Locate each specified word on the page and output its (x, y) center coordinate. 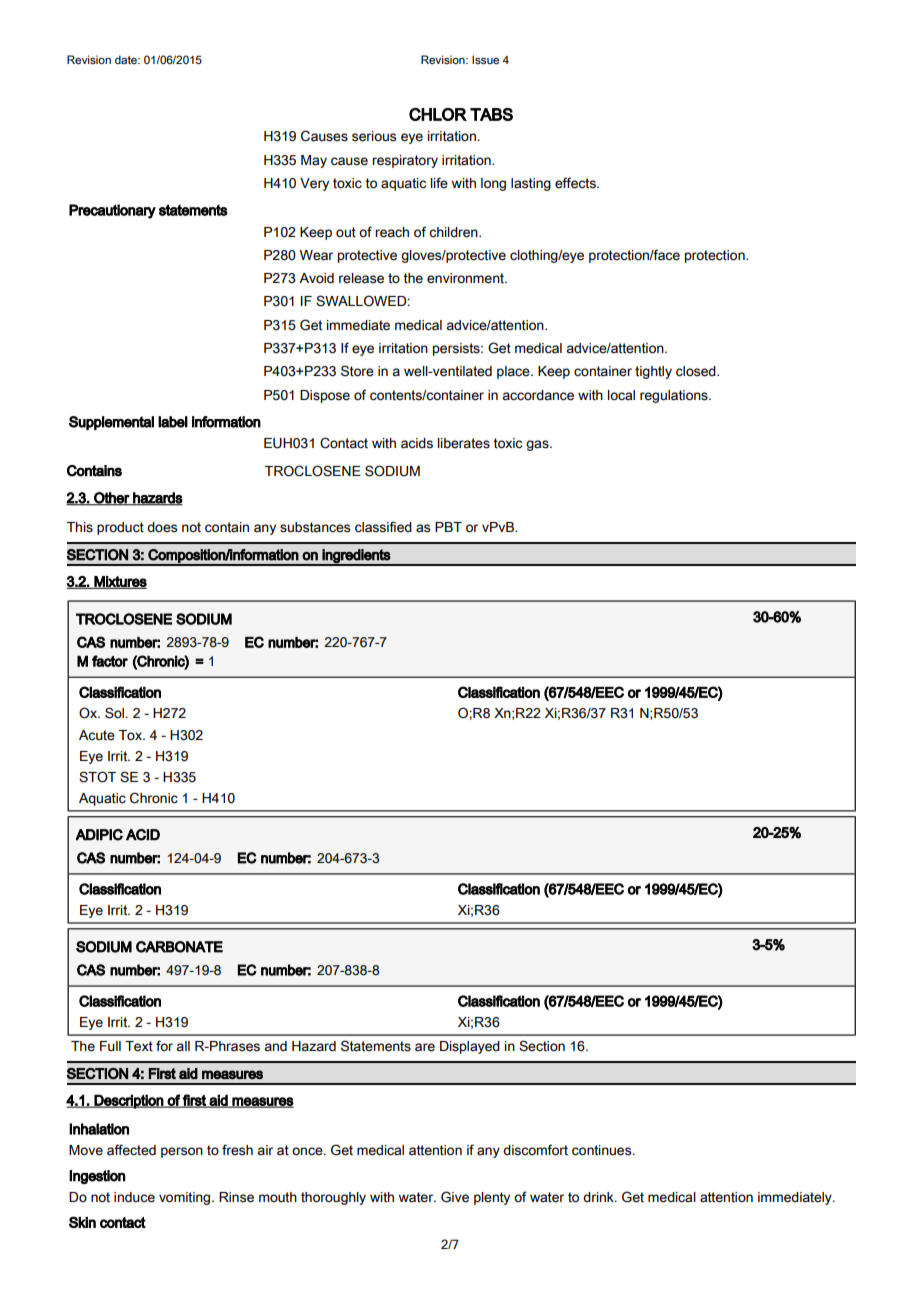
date (127, 59)
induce (134, 1197)
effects (576, 183)
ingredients (356, 557)
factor (110, 661)
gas (538, 445)
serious (374, 136)
